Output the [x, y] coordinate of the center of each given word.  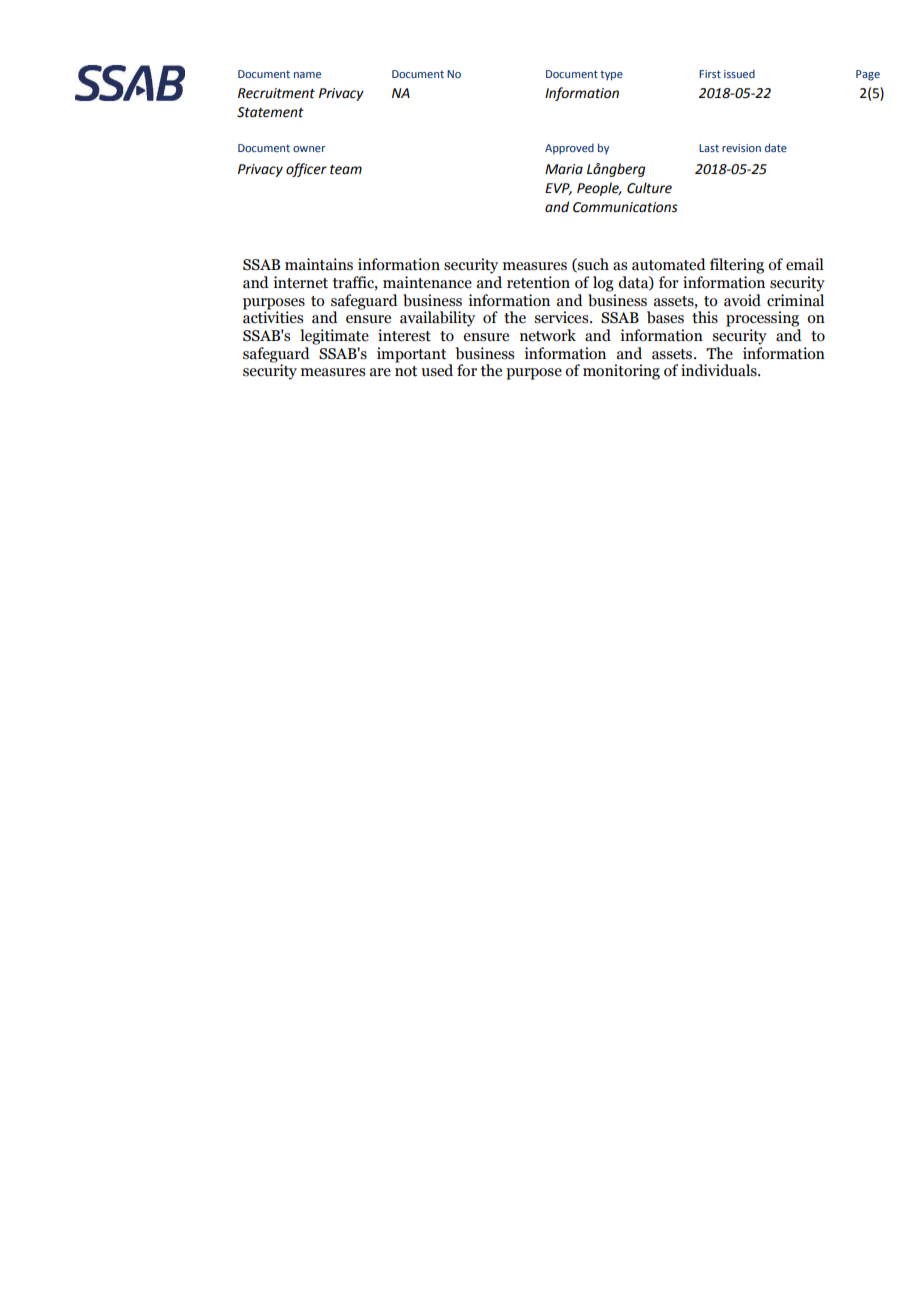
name [307, 75]
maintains [319, 264]
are [380, 372]
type [611, 75]
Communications [625, 207]
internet [300, 282]
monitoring [621, 372]
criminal [795, 299]
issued [739, 73]
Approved [569, 148]
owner [309, 149]
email [805, 264]
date [776, 147]
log [603, 284]
